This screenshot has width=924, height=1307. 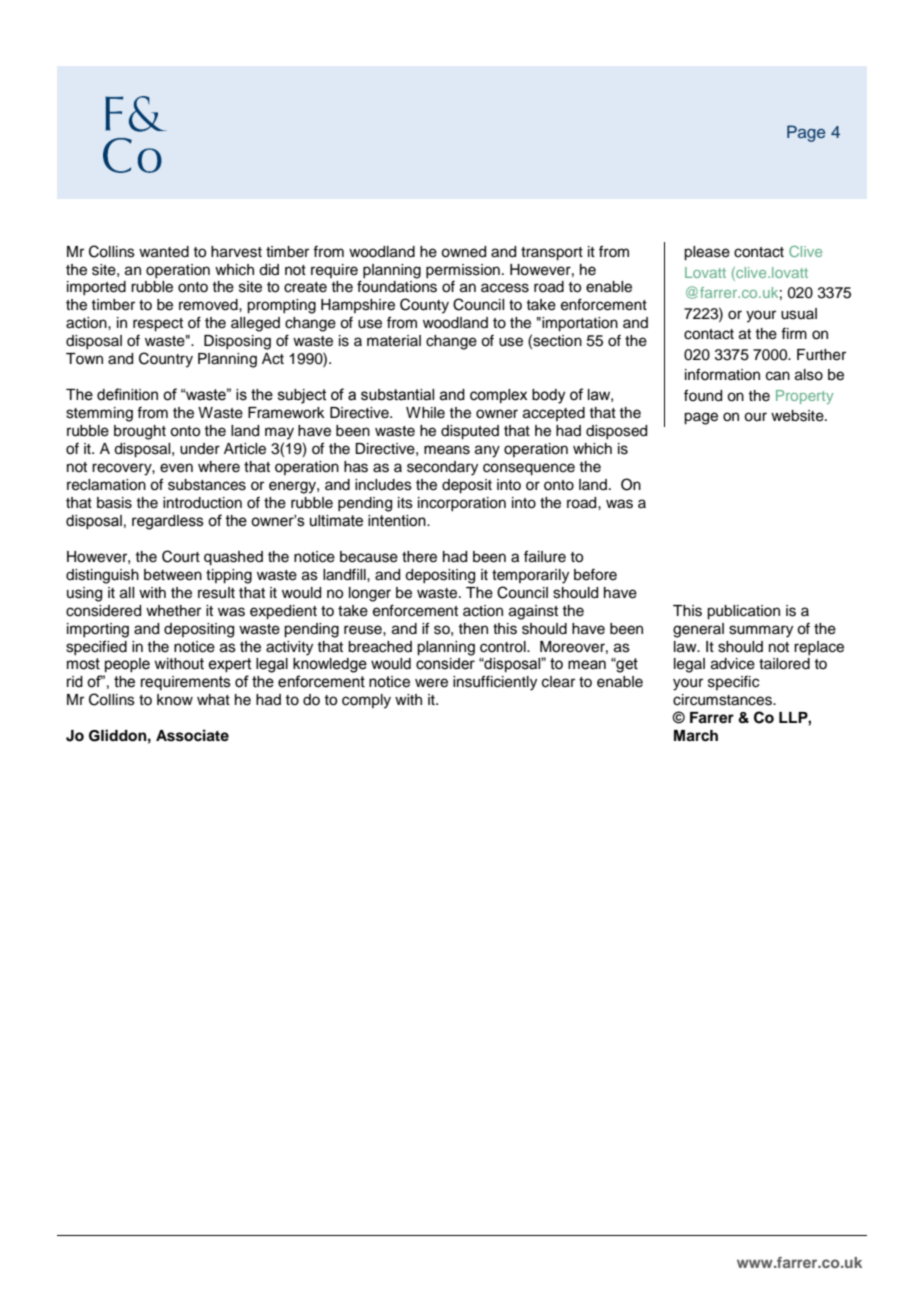 What do you see at coordinates (696, 736) in the screenshot?
I see `March` at bounding box center [696, 736].
